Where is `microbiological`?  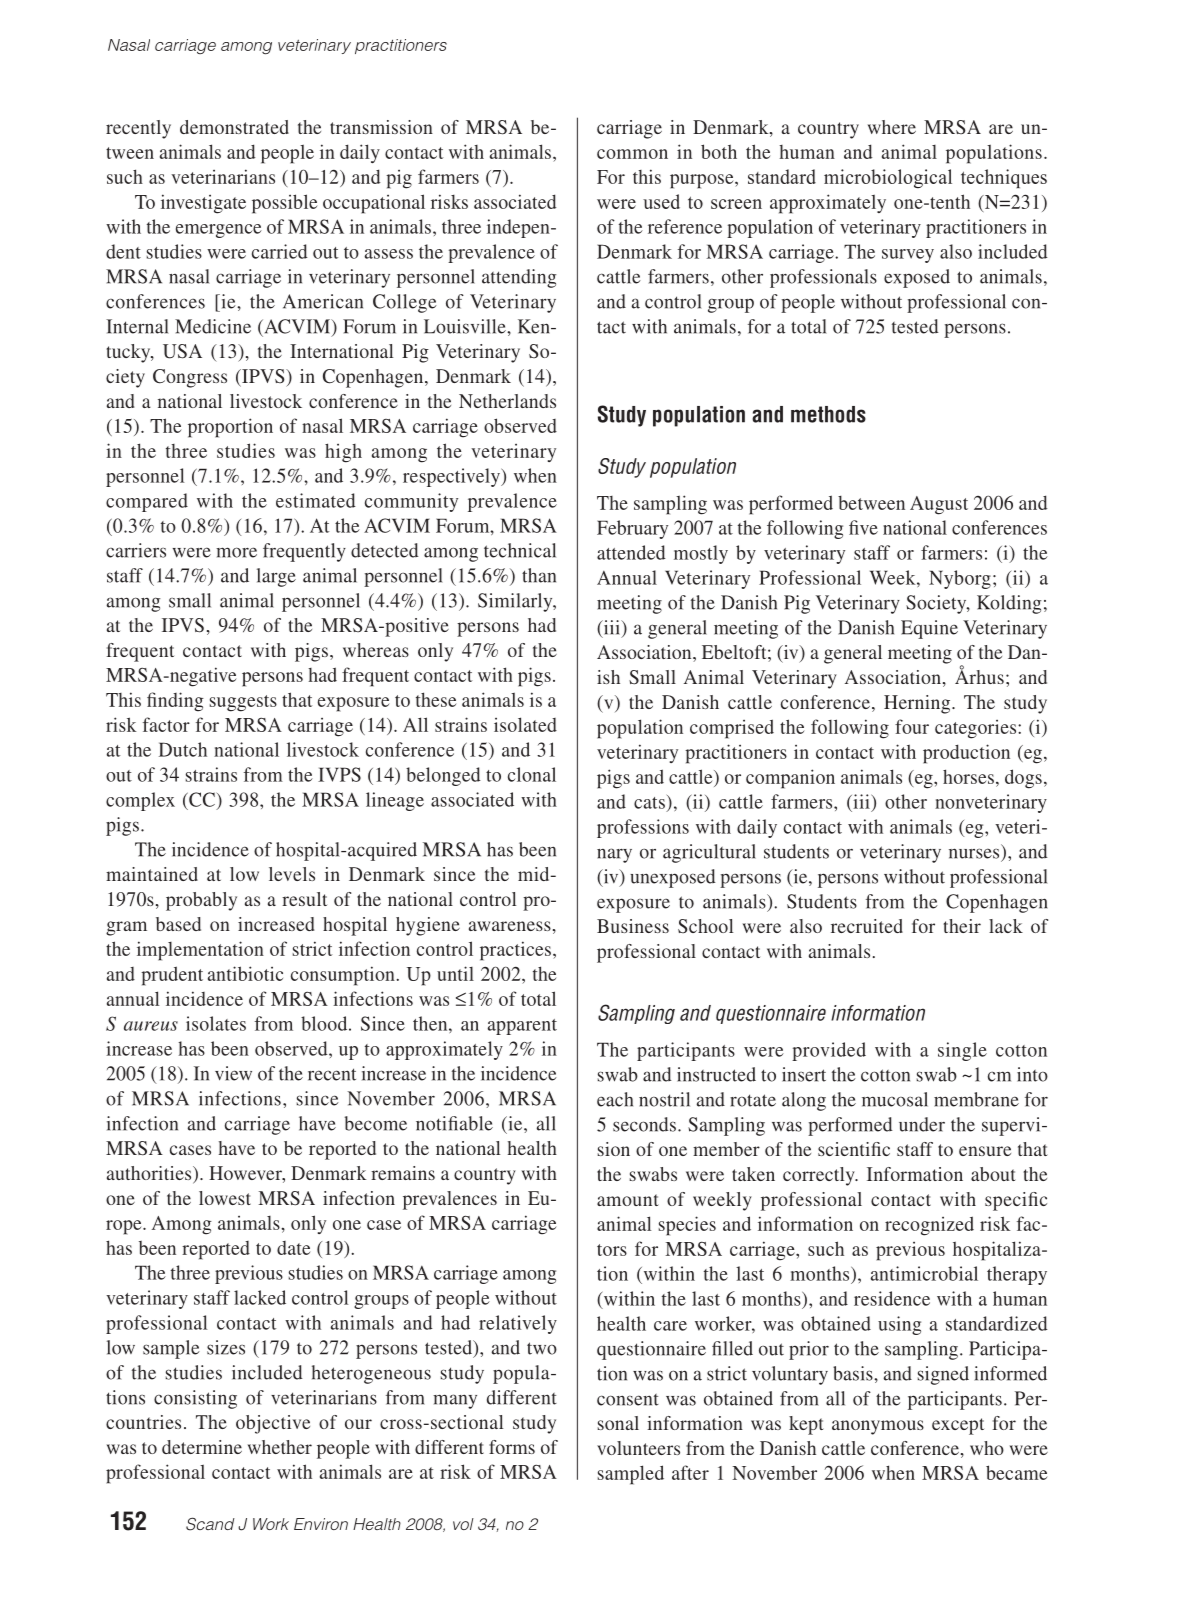
microbiological is located at coordinates (888, 178).
